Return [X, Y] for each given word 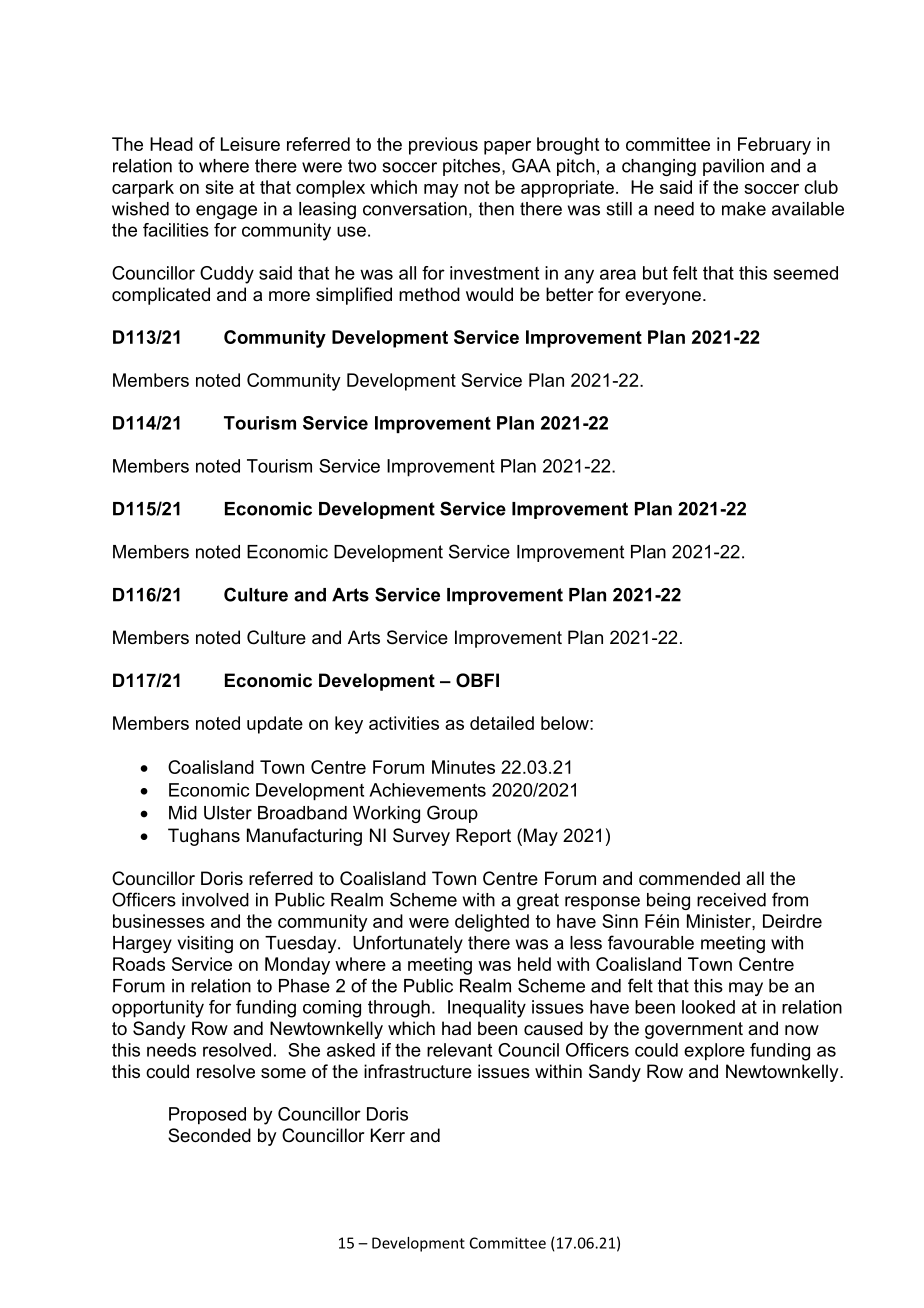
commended [689, 878]
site [219, 187]
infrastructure [418, 1071]
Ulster [228, 813]
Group [452, 814]
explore [714, 1052]
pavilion [733, 167]
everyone [663, 298]
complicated [161, 296]
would [489, 294]
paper [507, 148]
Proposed [207, 1116]
